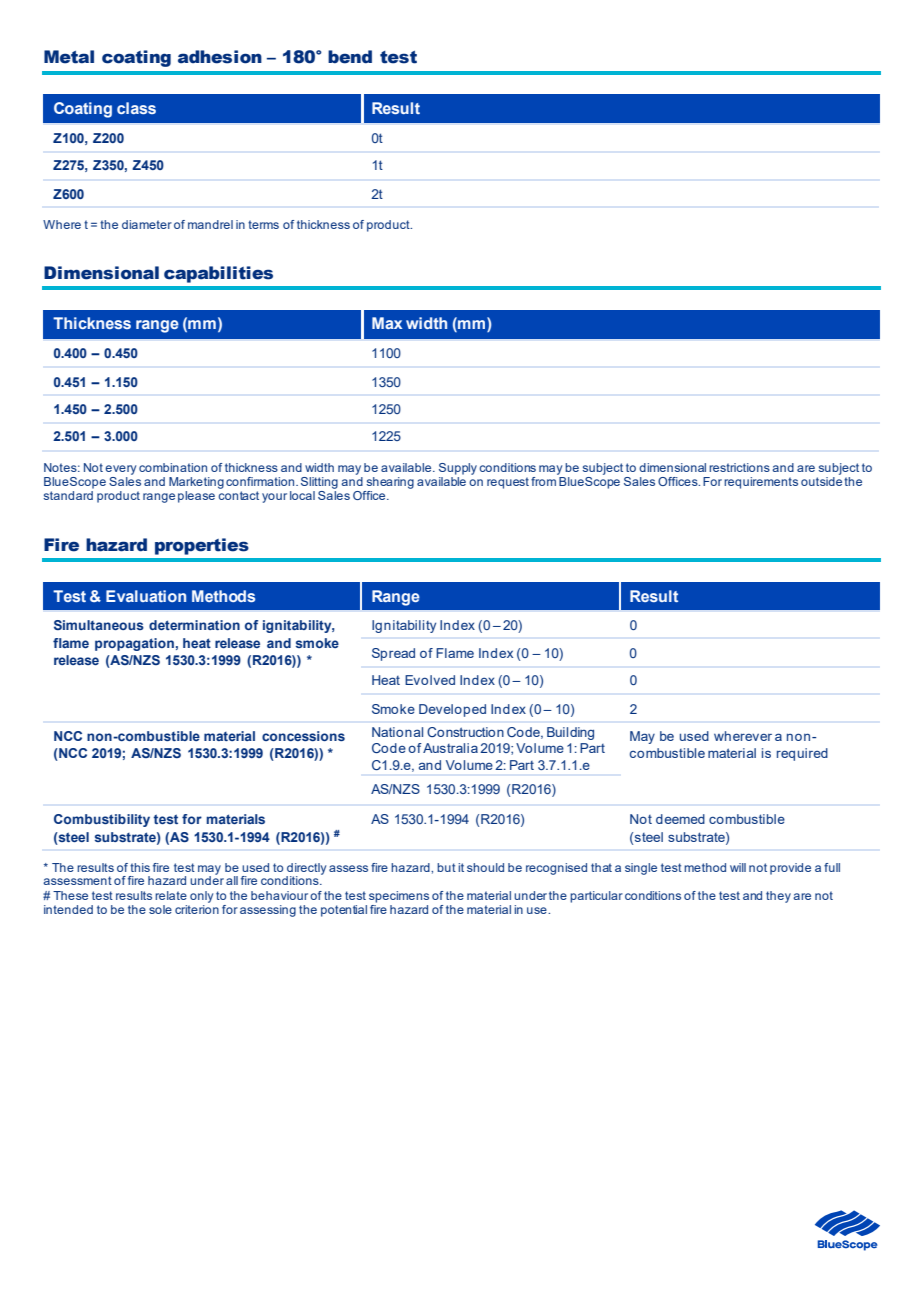 Image resolution: width=924 pixels, height=1308 pixels. Describe the element at coordinates (761, 483) in the document. I see `requirements` at that location.
